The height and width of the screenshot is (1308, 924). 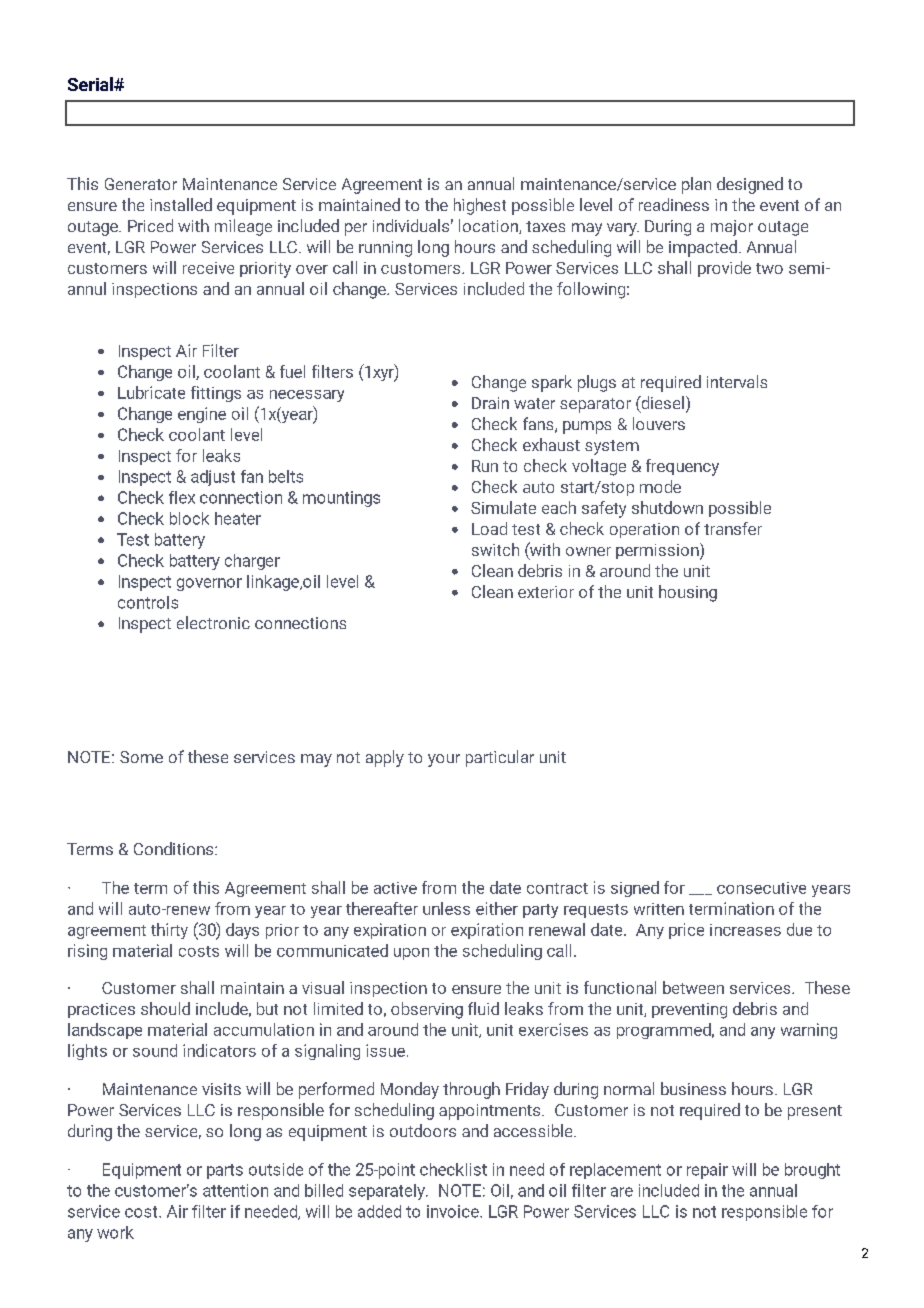 What do you see at coordinates (411, 954) in the screenshot?
I see `upon` at bounding box center [411, 954].
